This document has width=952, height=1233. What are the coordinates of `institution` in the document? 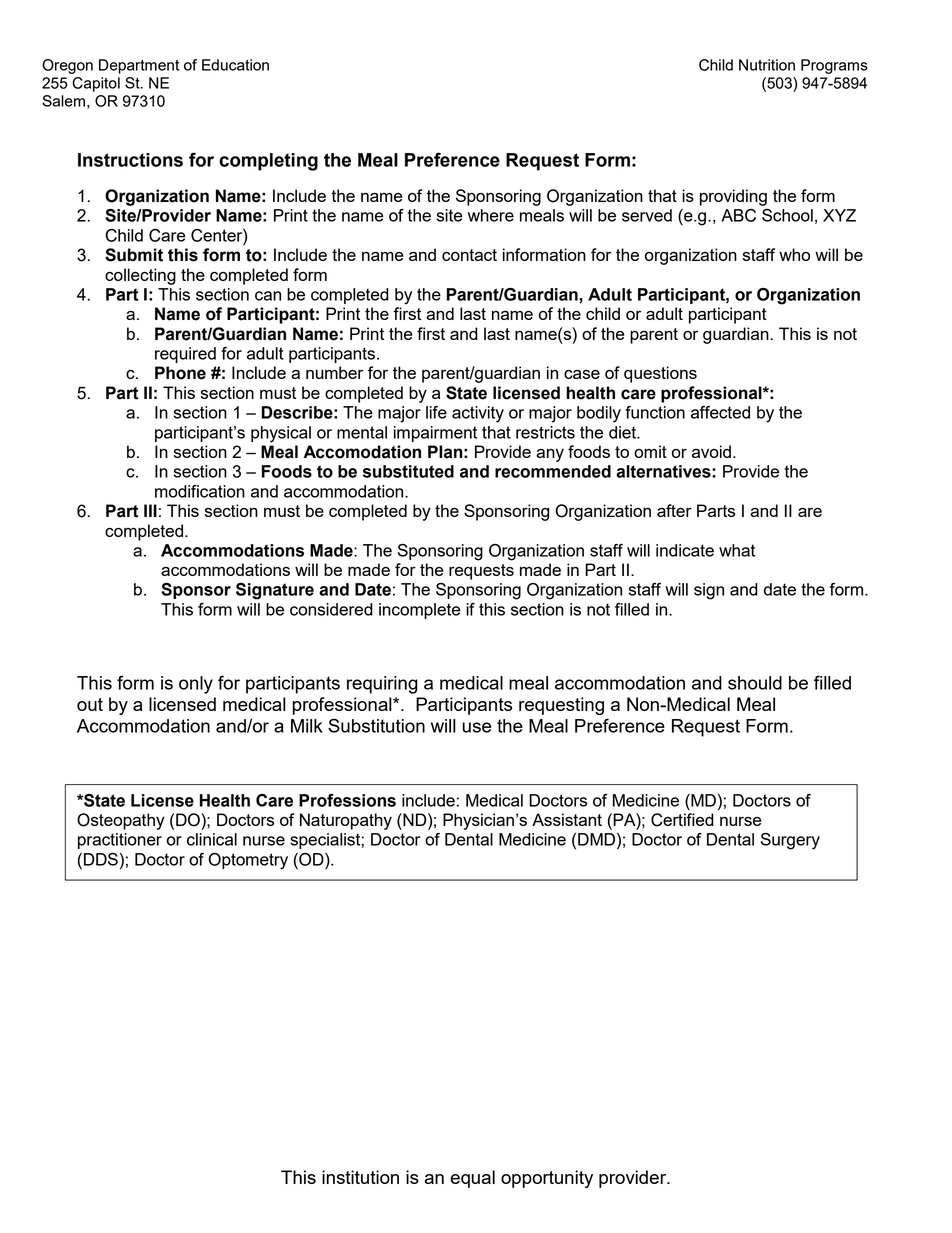 It's located at (360, 1177).
